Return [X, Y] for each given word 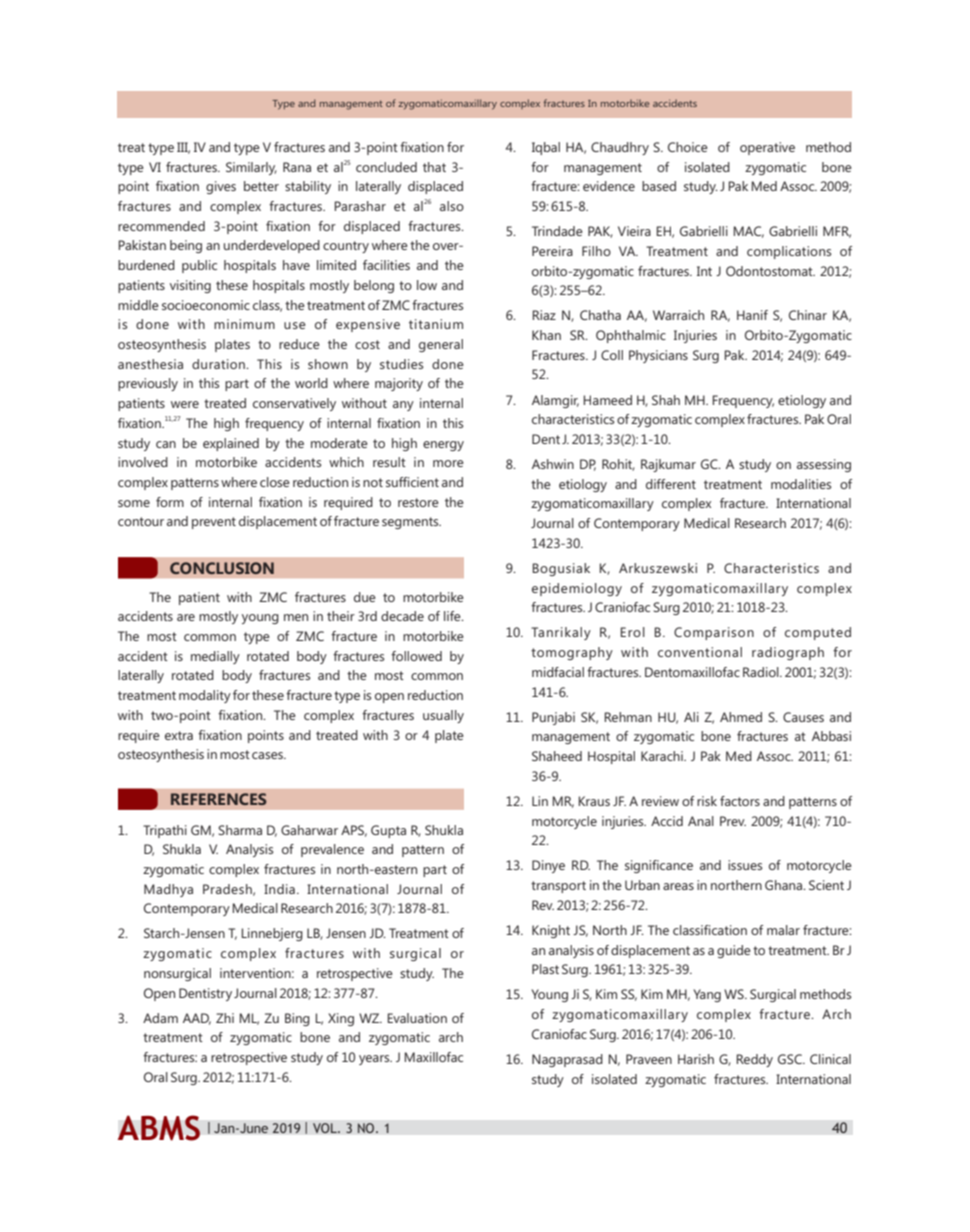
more [448, 463]
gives [221, 187]
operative [767, 148]
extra [179, 735]
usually [443, 716]
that [434, 167]
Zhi [225, 1018]
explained [231, 444]
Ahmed [741, 717]
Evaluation [417, 1018]
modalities [801, 484]
